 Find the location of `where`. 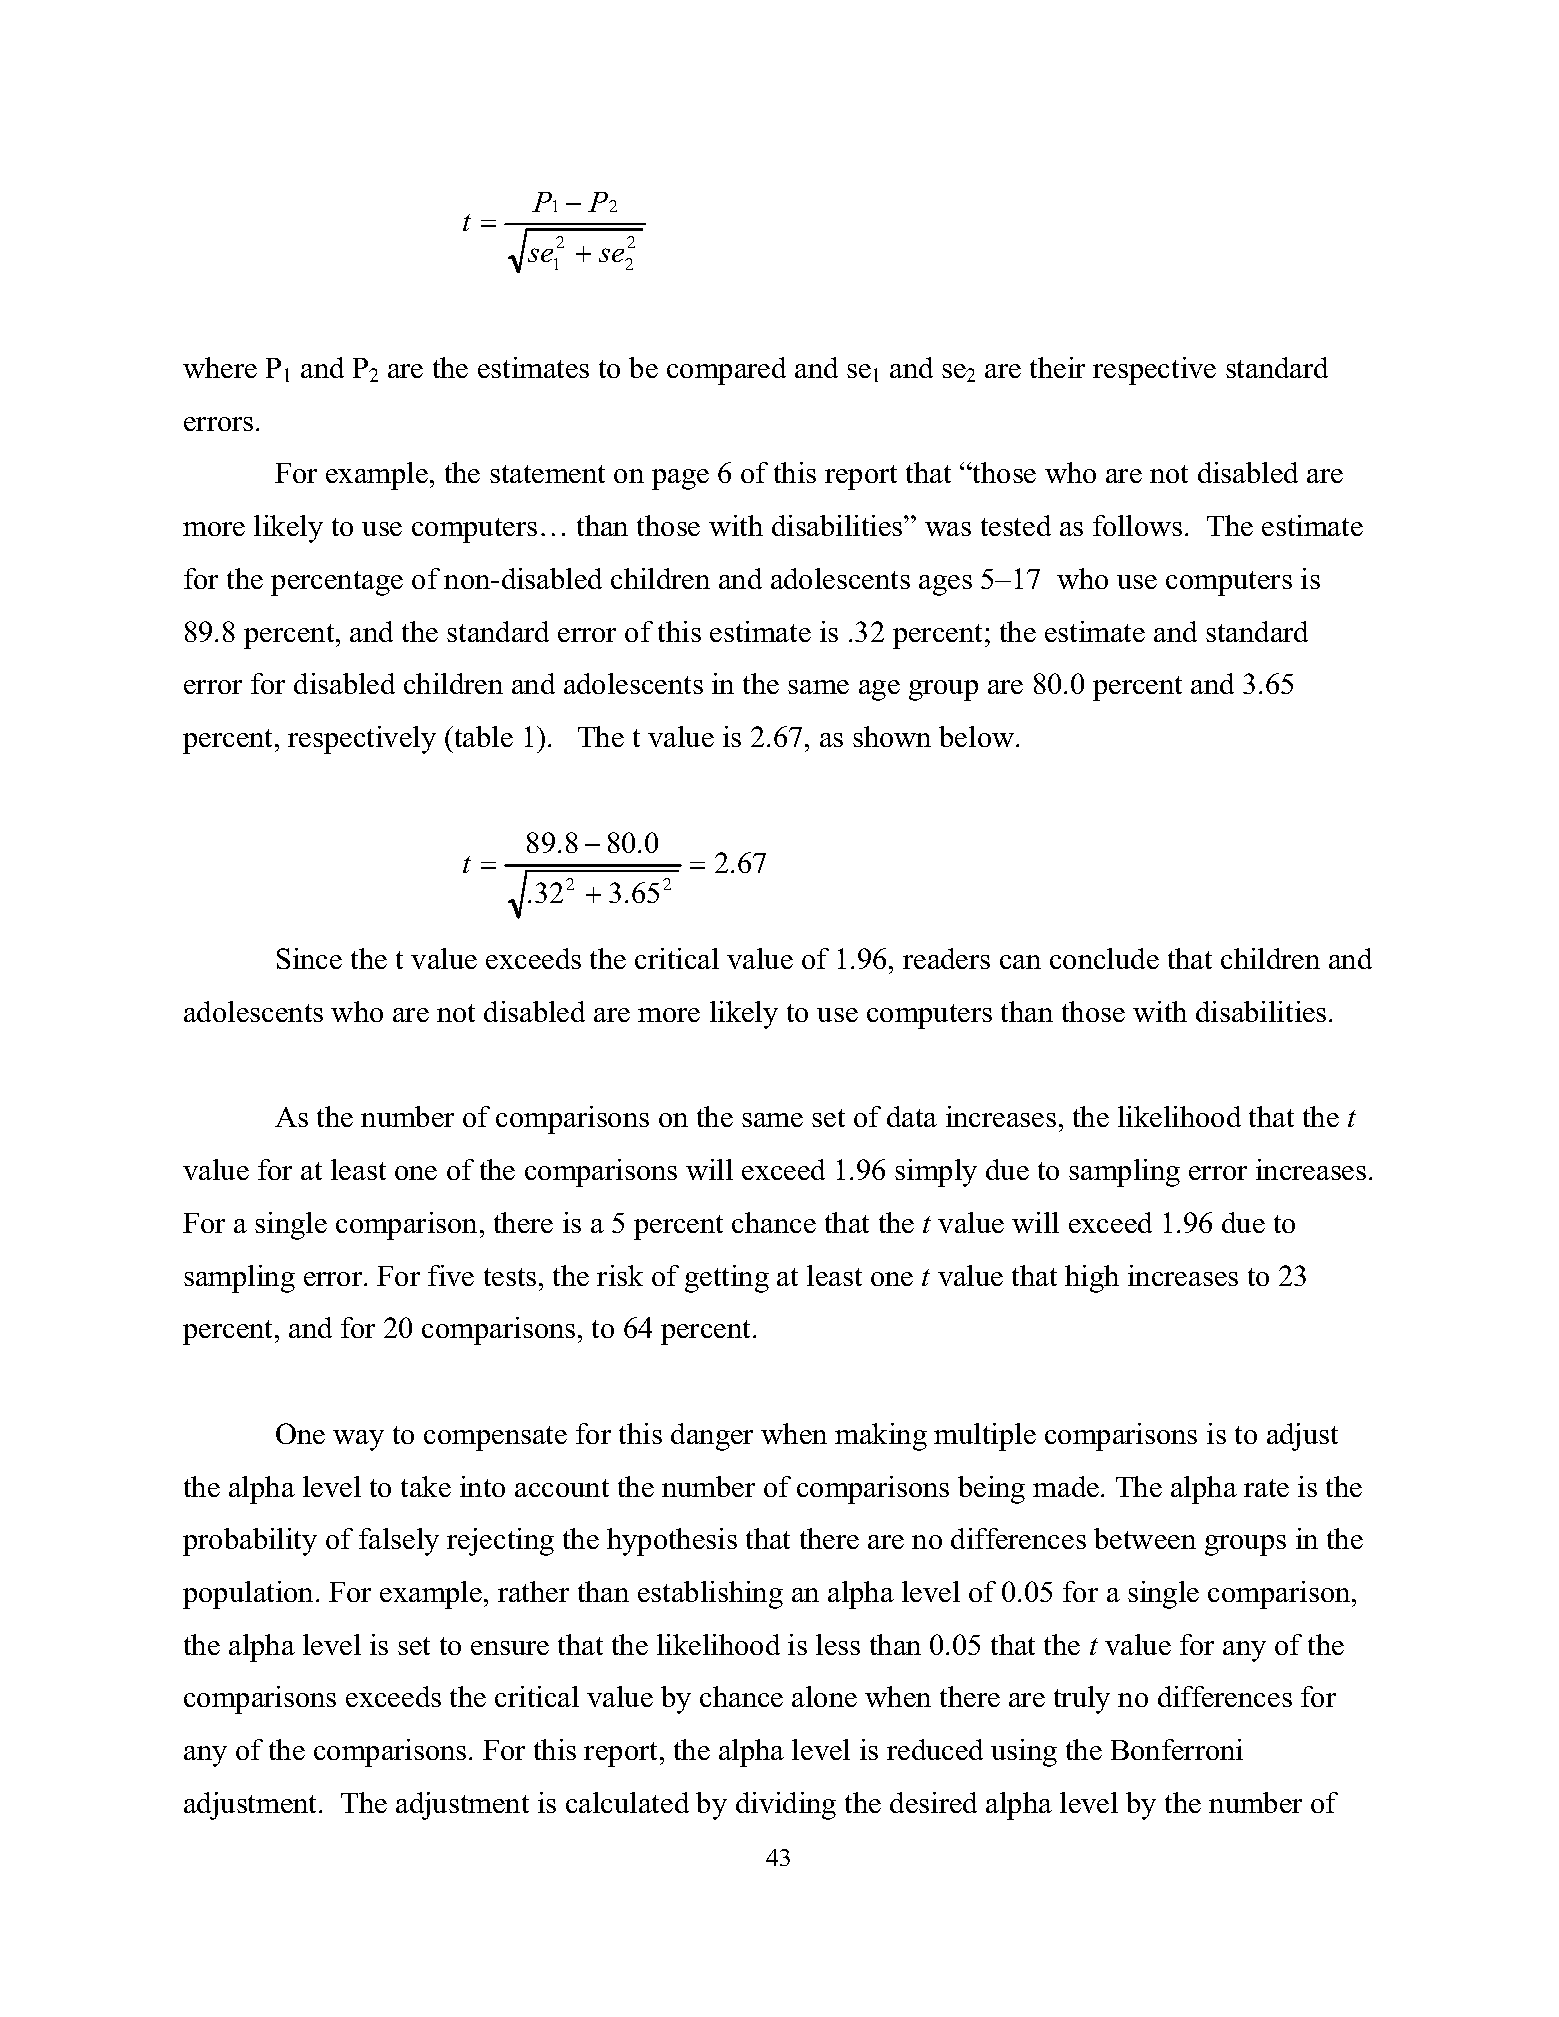

where is located at coordinates (220, 367).
